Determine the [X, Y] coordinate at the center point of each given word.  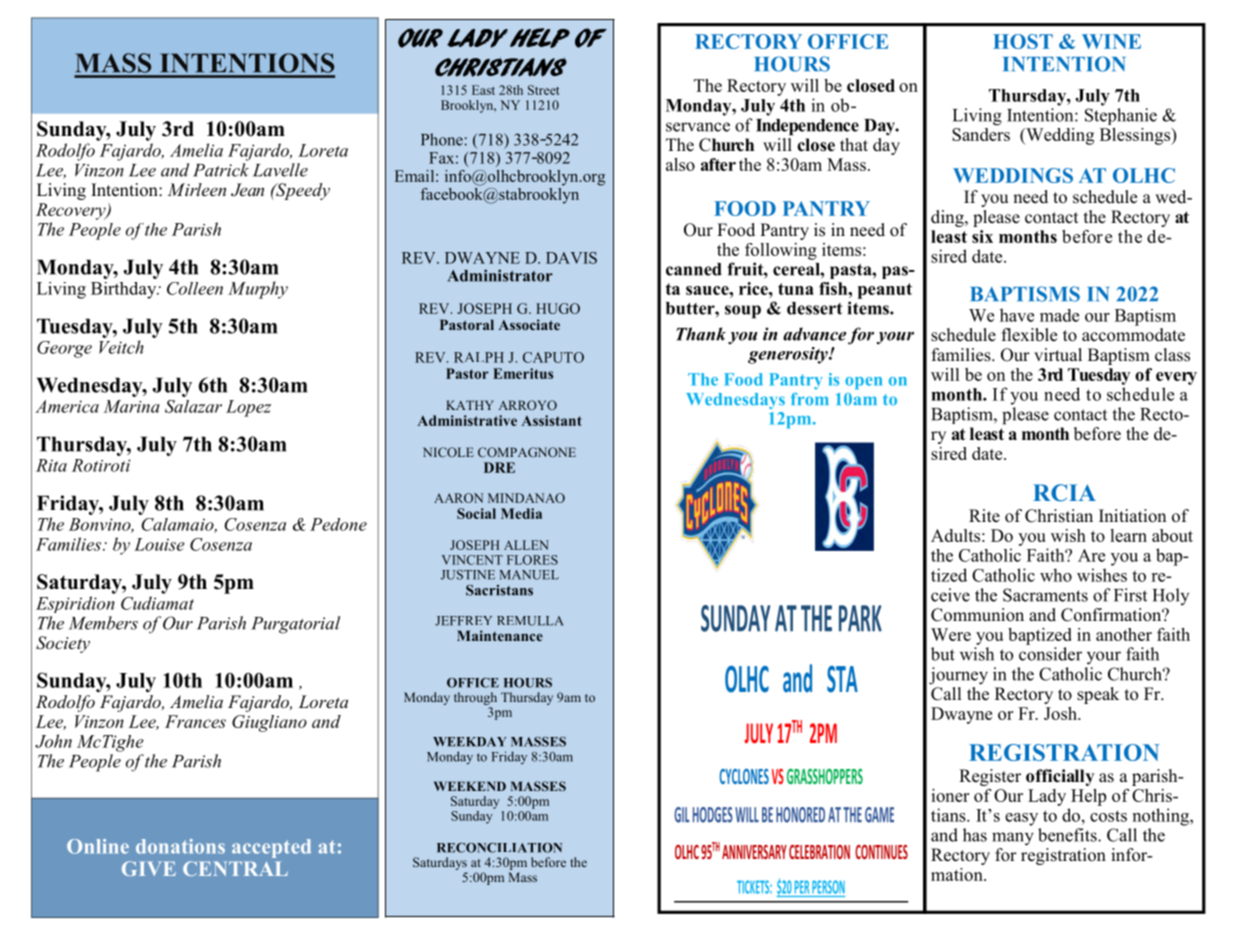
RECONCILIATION [499, 848]
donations [180, 846]
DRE [499, 467]
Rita [51, 465]
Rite [984, 516]
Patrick [221, 170]
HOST [1023, 41]
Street [543, 90]
